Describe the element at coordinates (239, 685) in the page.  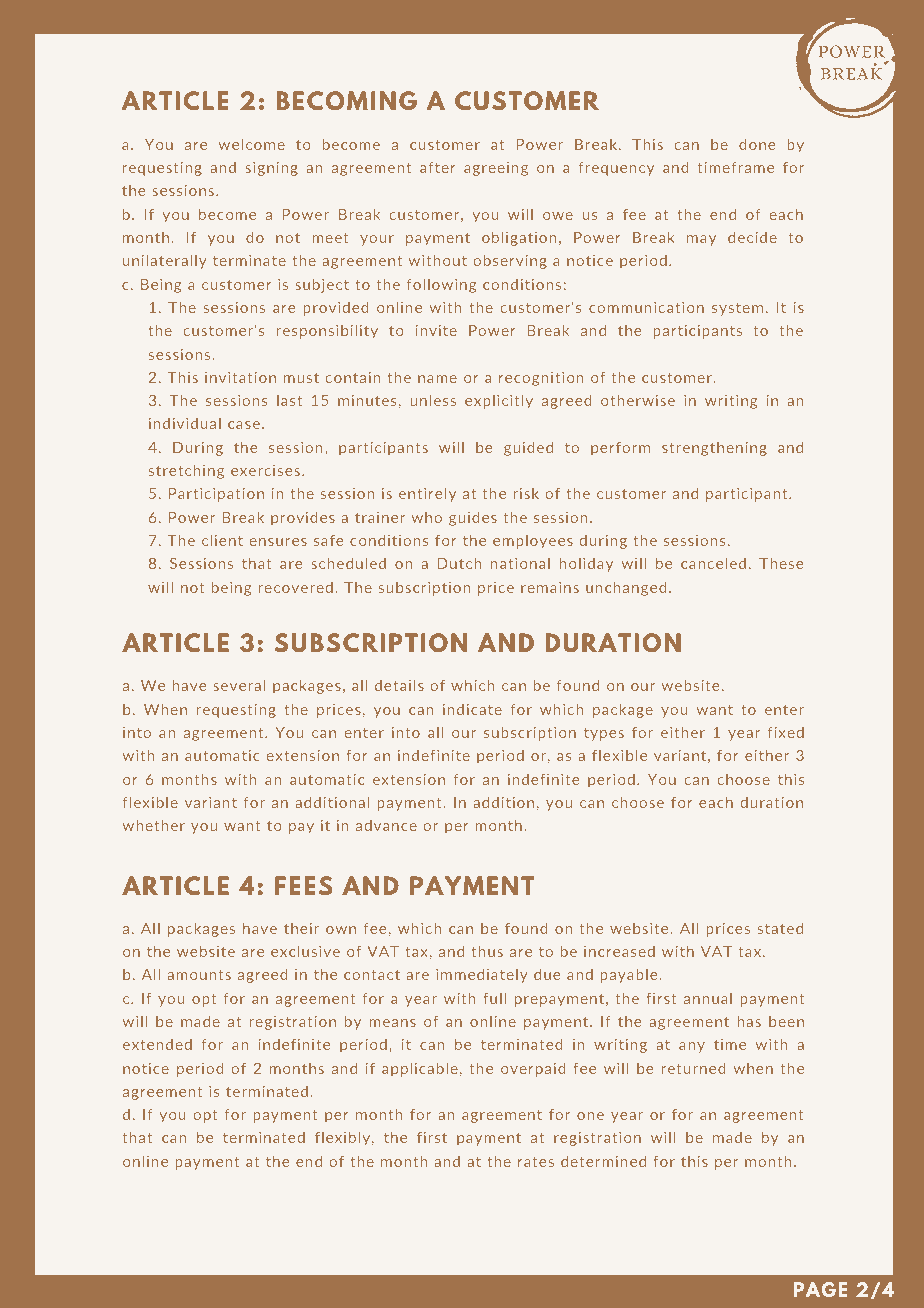
I see `several` at that location.
